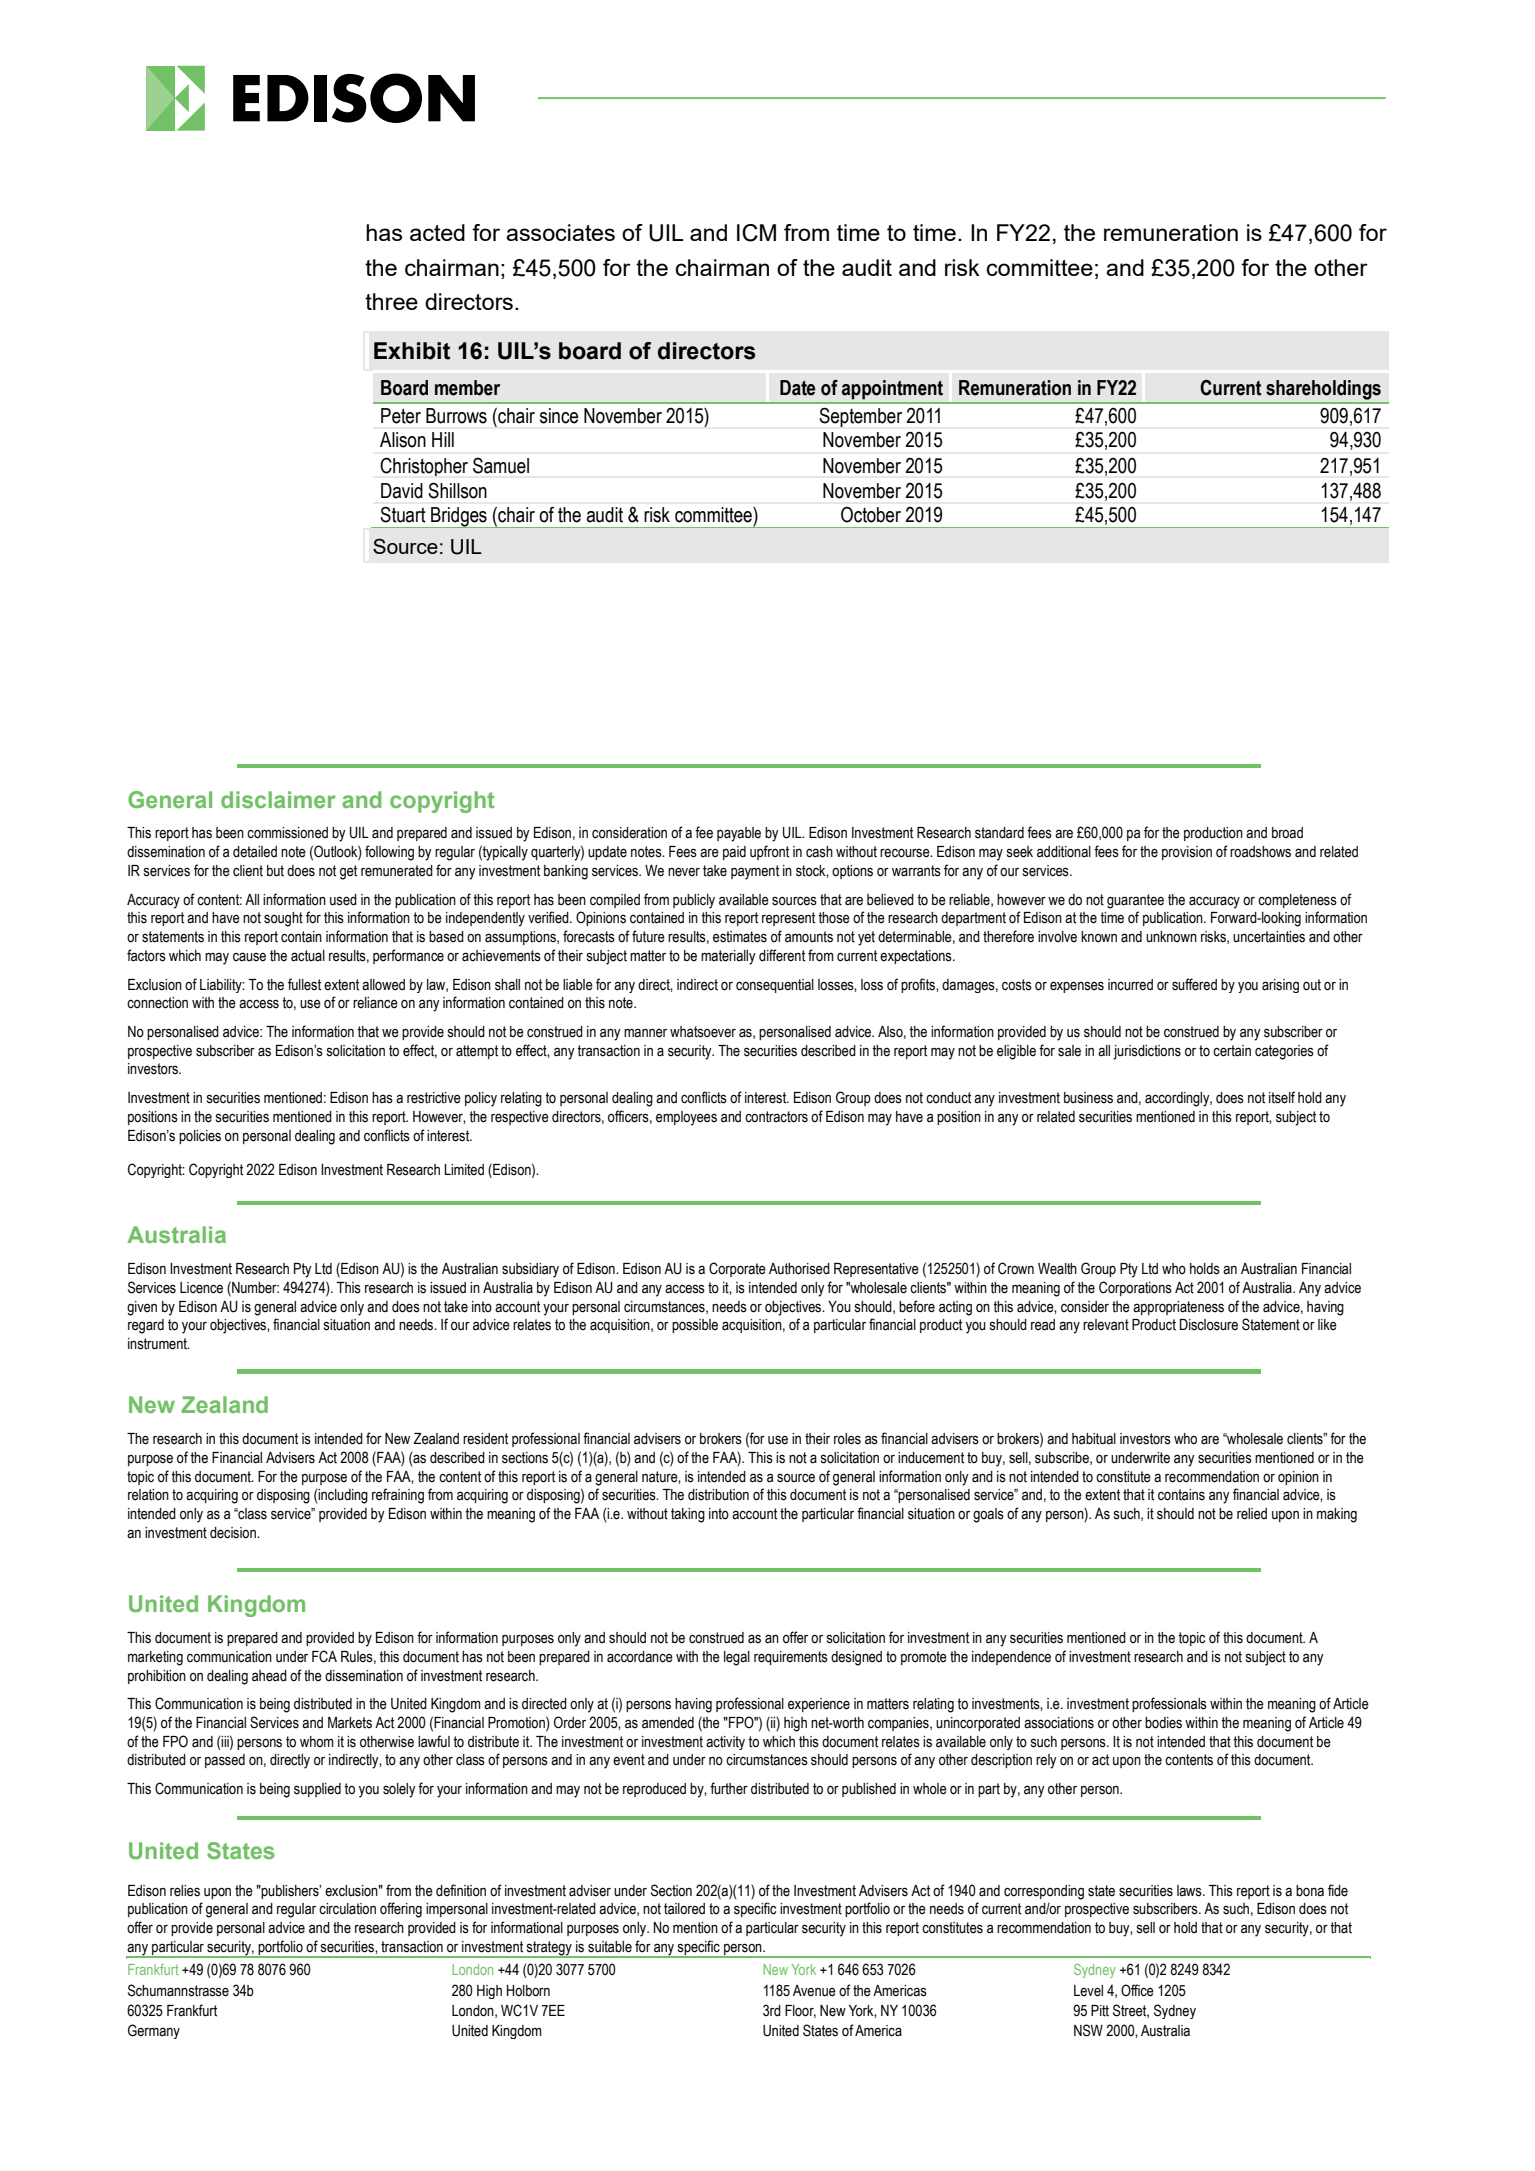 Image resolution: width=1535 pixels, height=2171 pixels. I want to click on materially, so click(728, 957).
